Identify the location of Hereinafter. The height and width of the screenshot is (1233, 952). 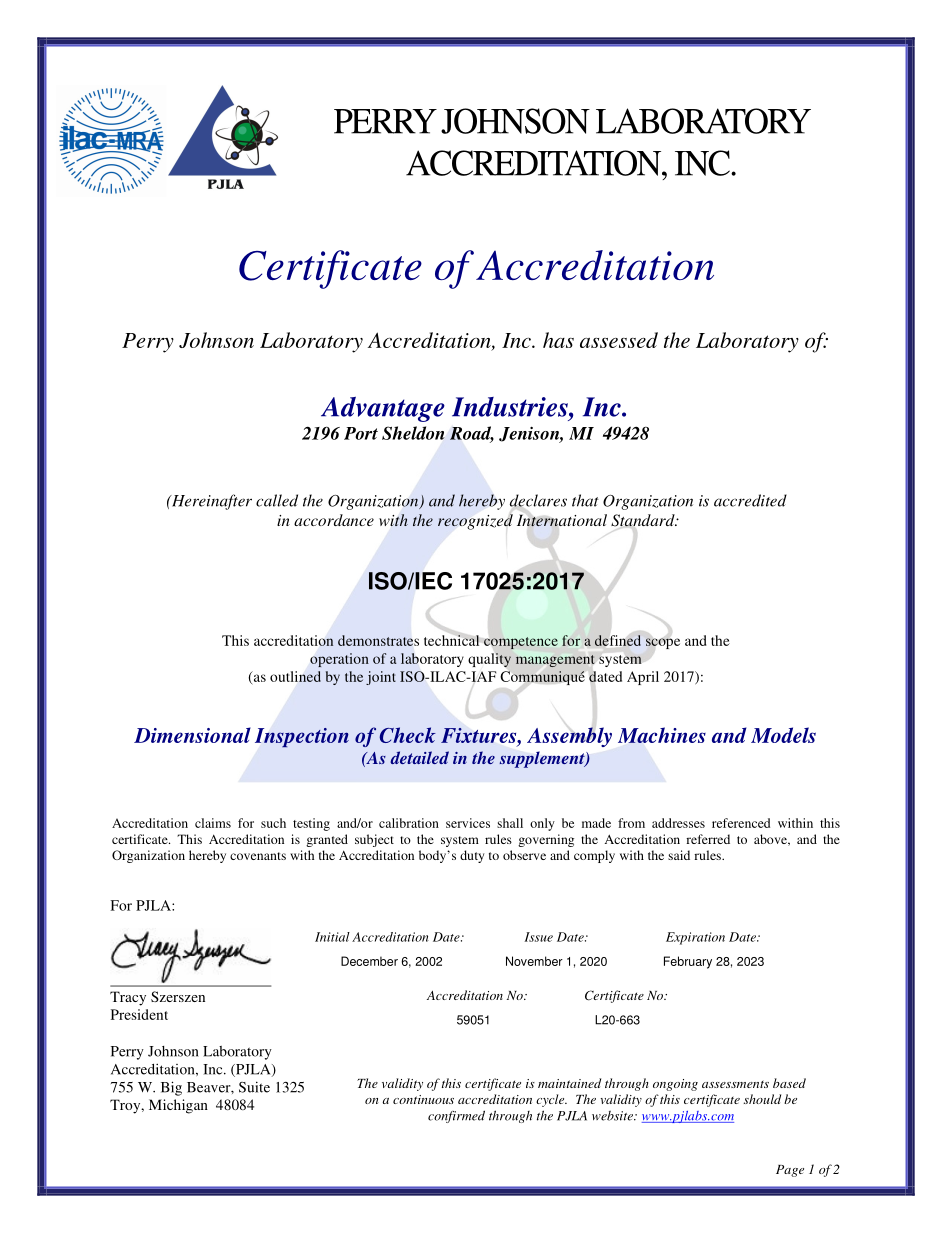
(210, 502).
